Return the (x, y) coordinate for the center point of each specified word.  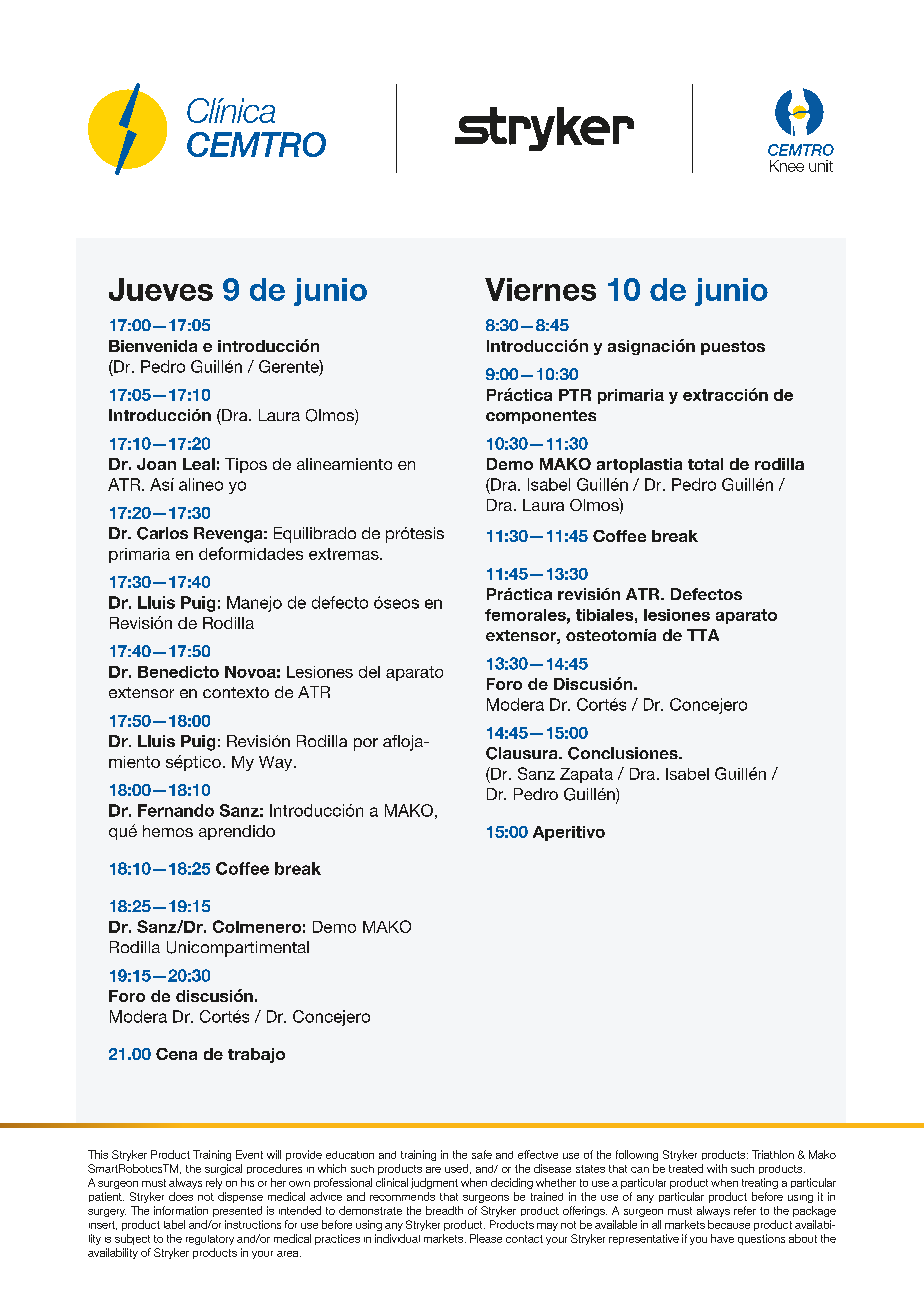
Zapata (586, 775)
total (705, 464)
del (369, 672)
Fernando (176, 810)
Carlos (162, 533)
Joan (156, 464)
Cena (176, 1054)
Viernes (540, 289)
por (366, 744)
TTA (703, 635)
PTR (575, 395)
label (174, 1224)
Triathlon (773, 1154)
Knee (787, 166)
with (717, 1168)
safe (482, 1154)
